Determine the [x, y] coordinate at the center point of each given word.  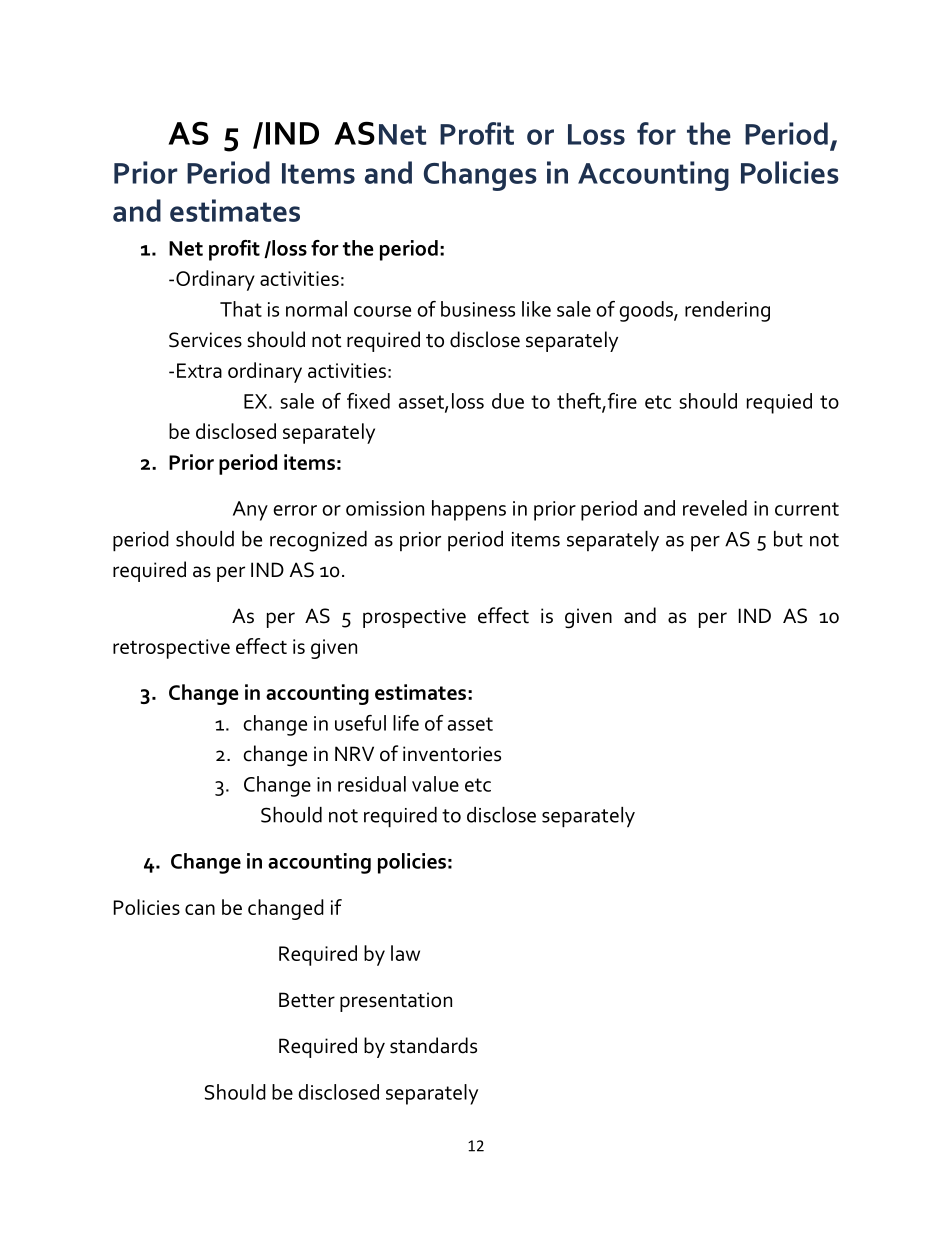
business [478, 309]
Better [307, 1000]
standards [433, 1045]
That [241, 309]
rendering [727, 311]
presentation [396, 1002]
